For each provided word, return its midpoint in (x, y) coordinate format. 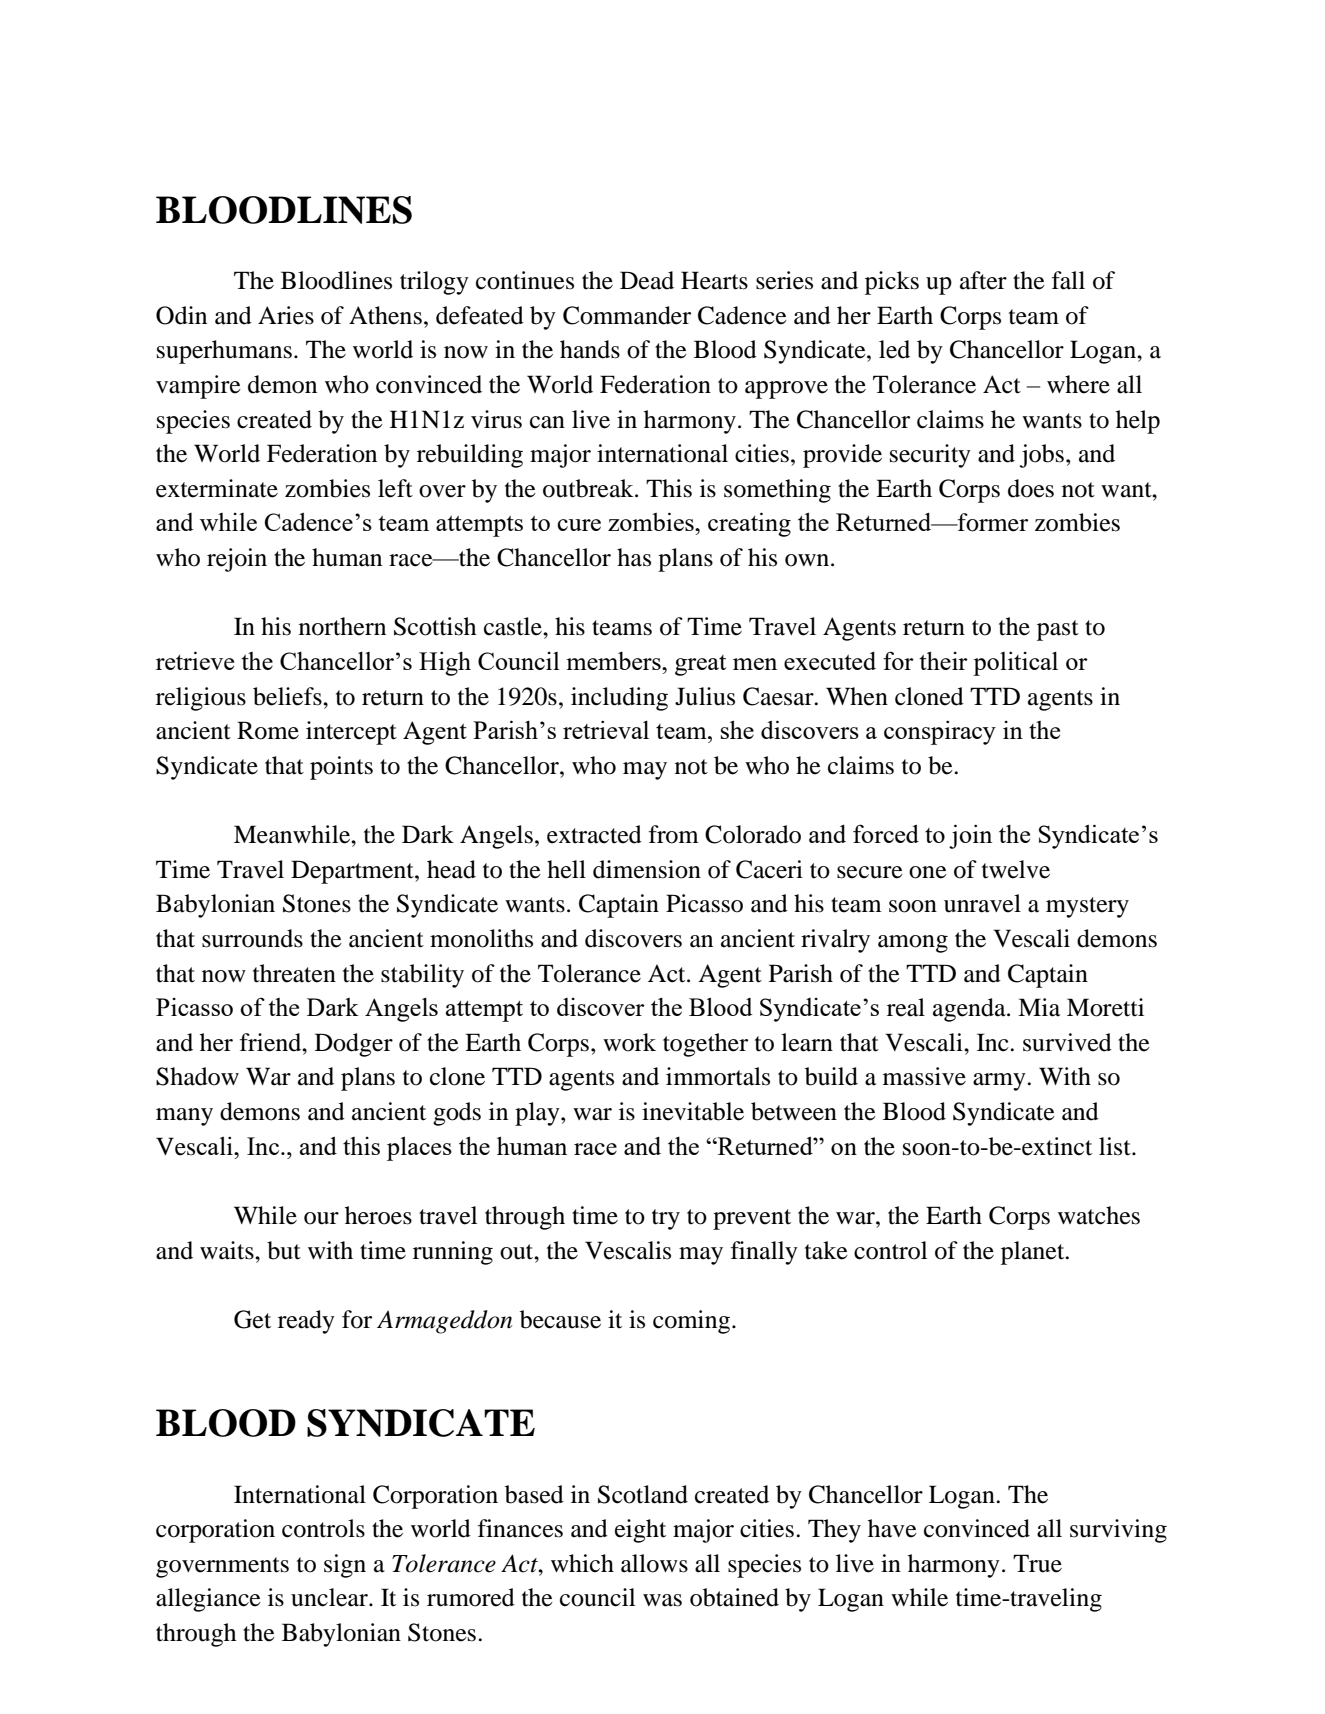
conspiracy (940, 732)
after (983, 280)
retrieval (606, 729)
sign (345, 1566)
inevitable (693, 1111)
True (1037, 1563)
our (321, 1218)
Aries (286, 315)
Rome (268, 730)
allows (654, 1563)
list (1116, 1146)
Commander (627, 315)
